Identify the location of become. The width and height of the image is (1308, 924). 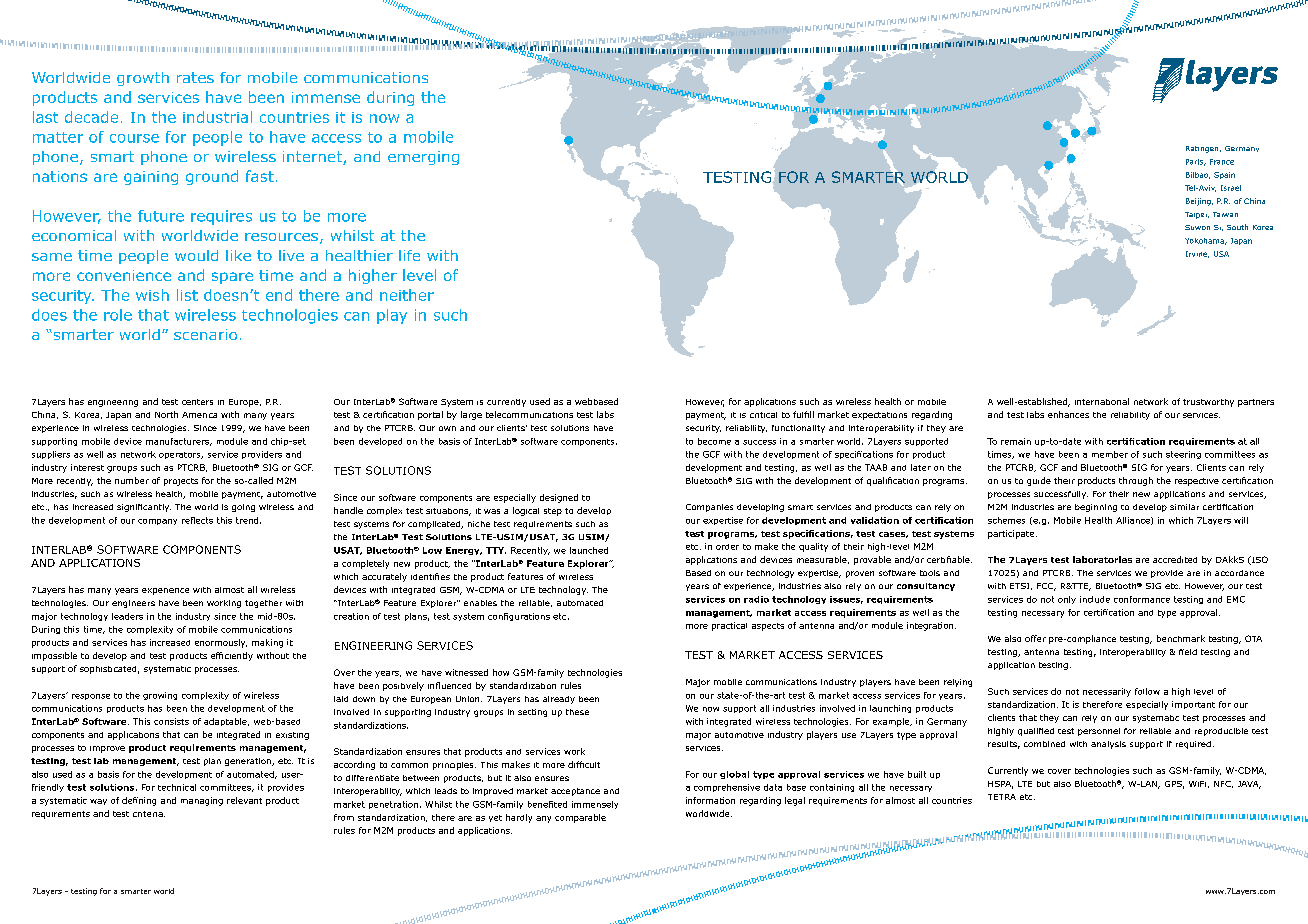
(714, 441).
